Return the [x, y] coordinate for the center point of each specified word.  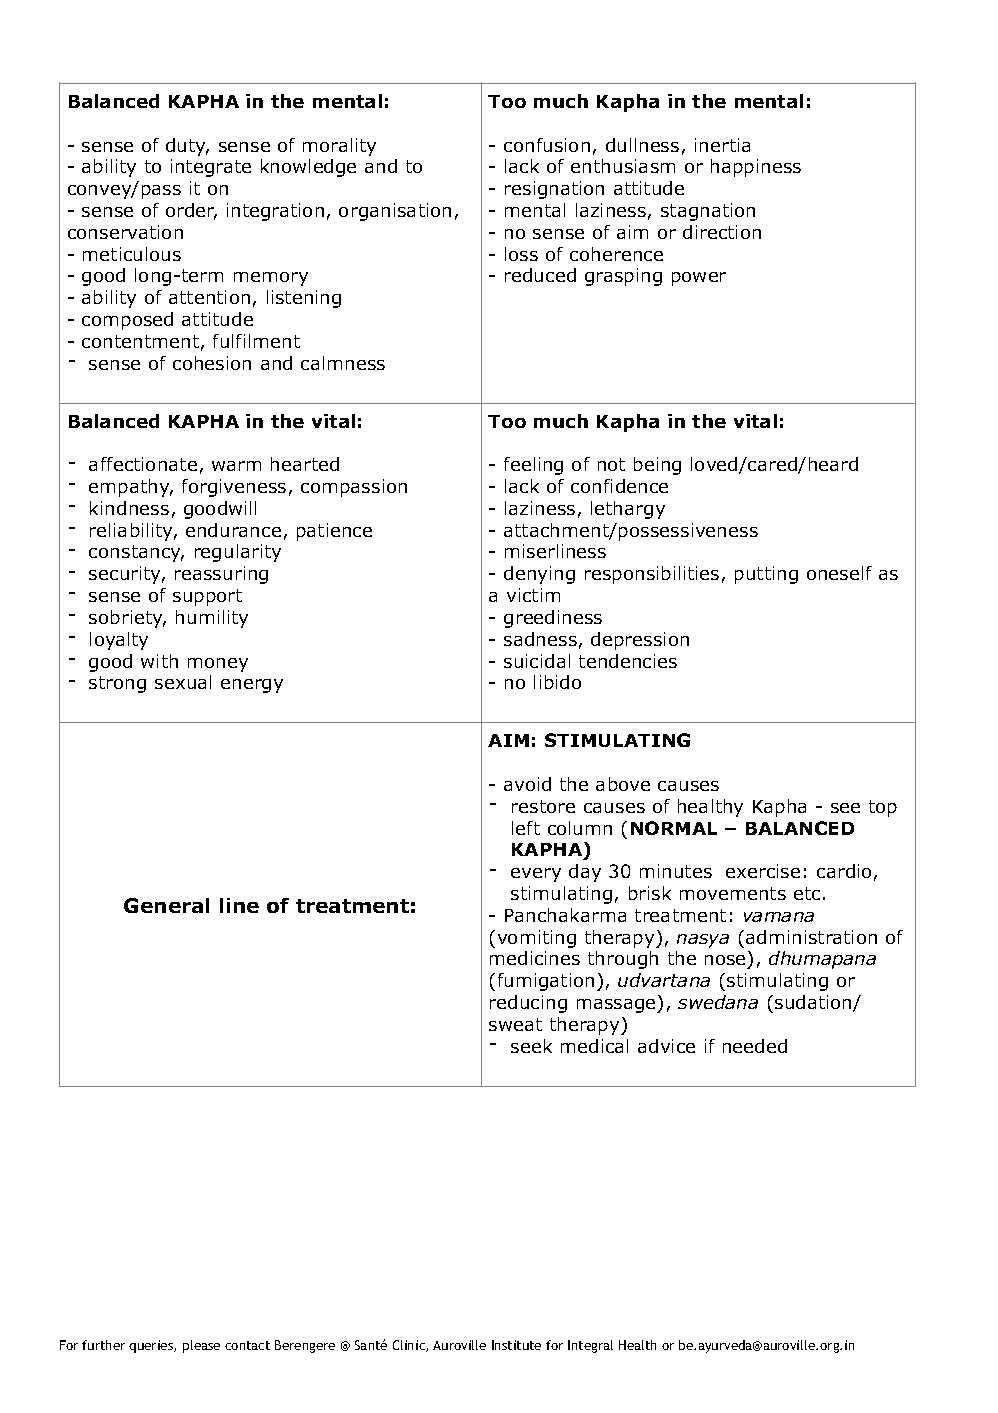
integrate [211, 168]
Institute [516, 1345]
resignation [554, 190]
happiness [756, 168]
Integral [590, 1346]
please [201, 1346]
